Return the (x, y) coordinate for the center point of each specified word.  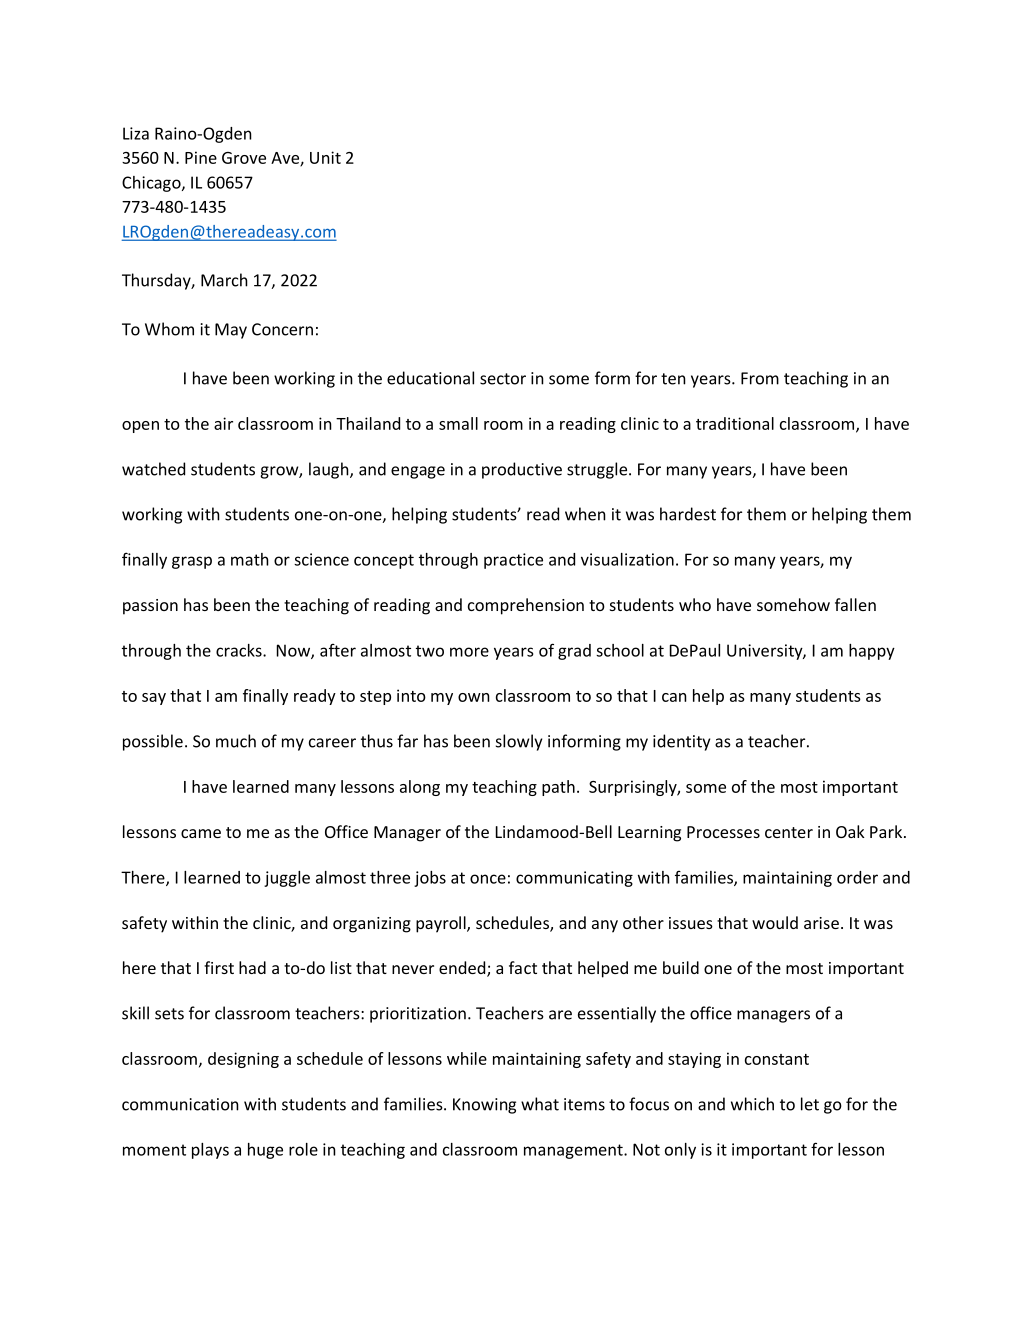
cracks (240, 650)
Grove (244, 158)
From (760, 378)
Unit (325, 157)
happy (872, 652)
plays (210, 1151)
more (469, 652)
